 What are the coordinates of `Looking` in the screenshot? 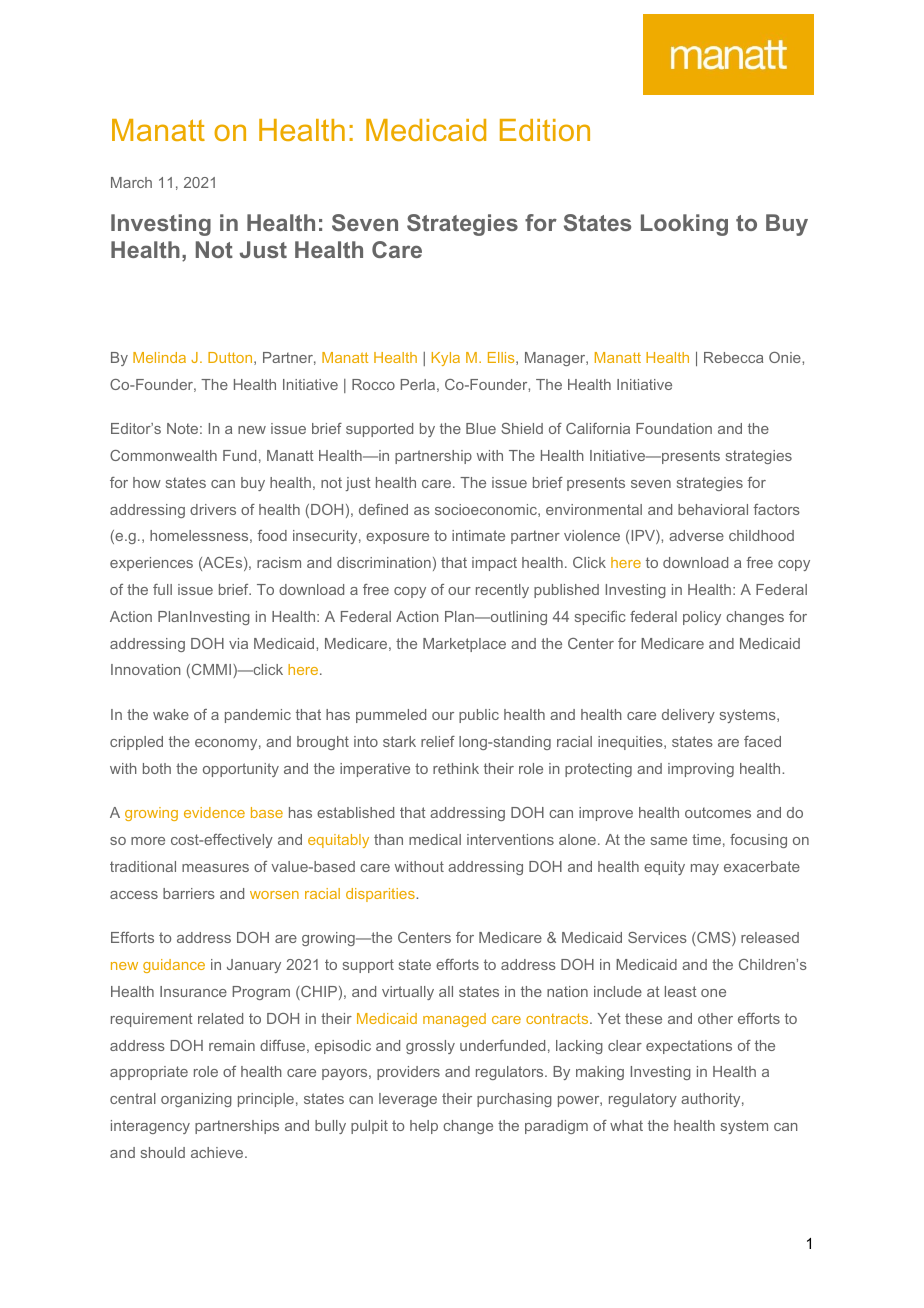 It's located at (684, 225).
